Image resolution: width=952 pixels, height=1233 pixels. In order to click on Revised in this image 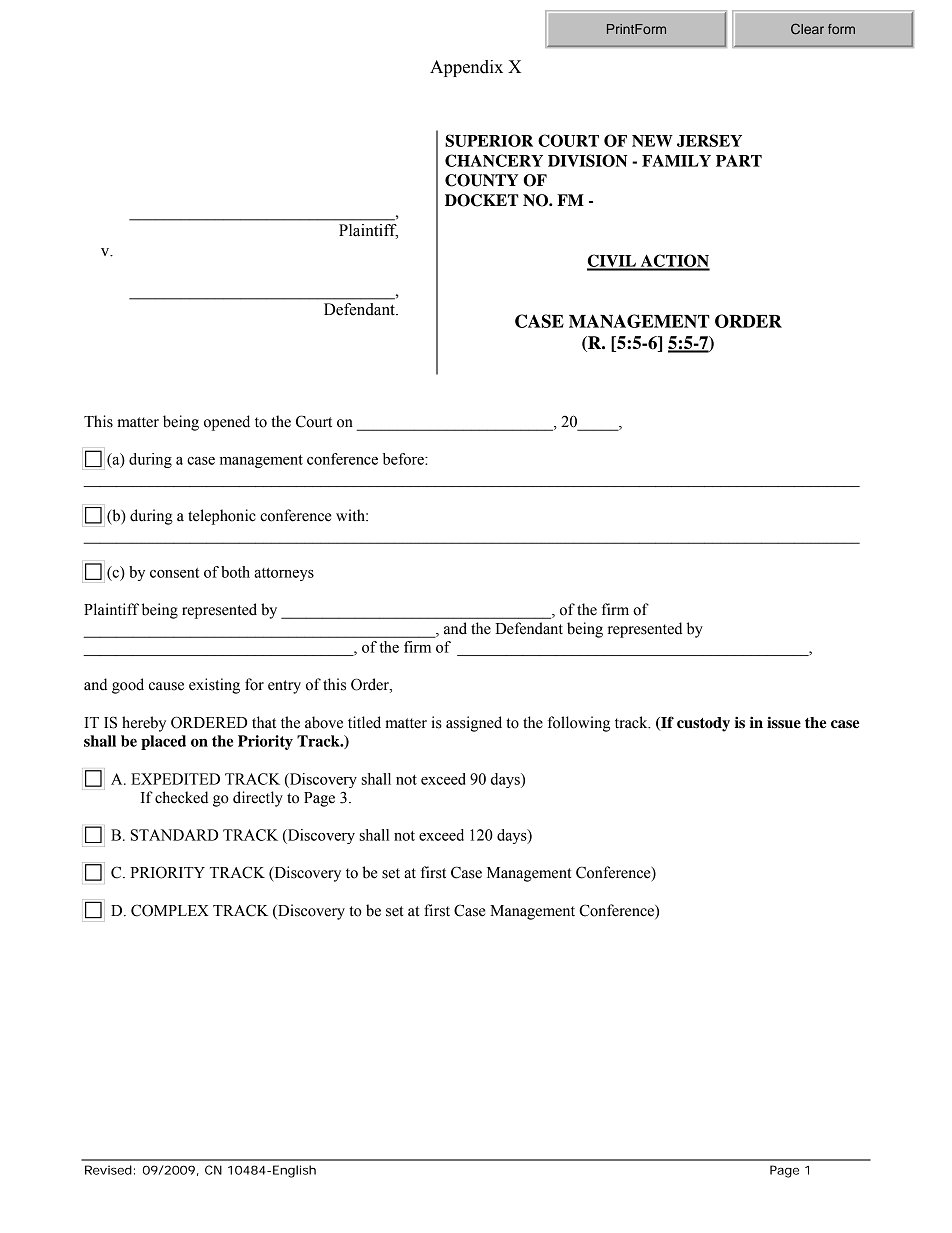, I will do `click(108, 1170)`.
